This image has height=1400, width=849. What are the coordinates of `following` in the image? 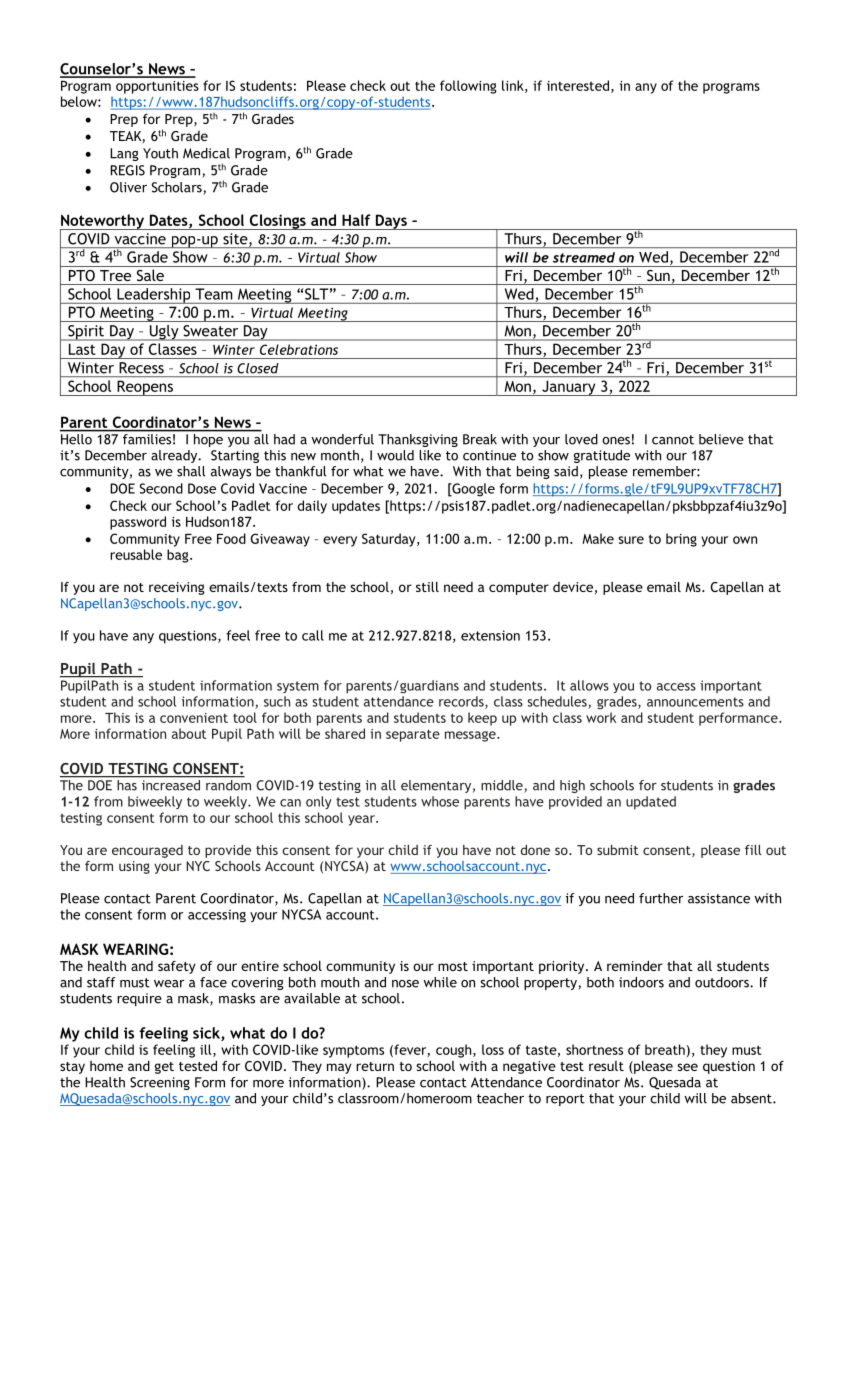 It's located at (468, 87).
